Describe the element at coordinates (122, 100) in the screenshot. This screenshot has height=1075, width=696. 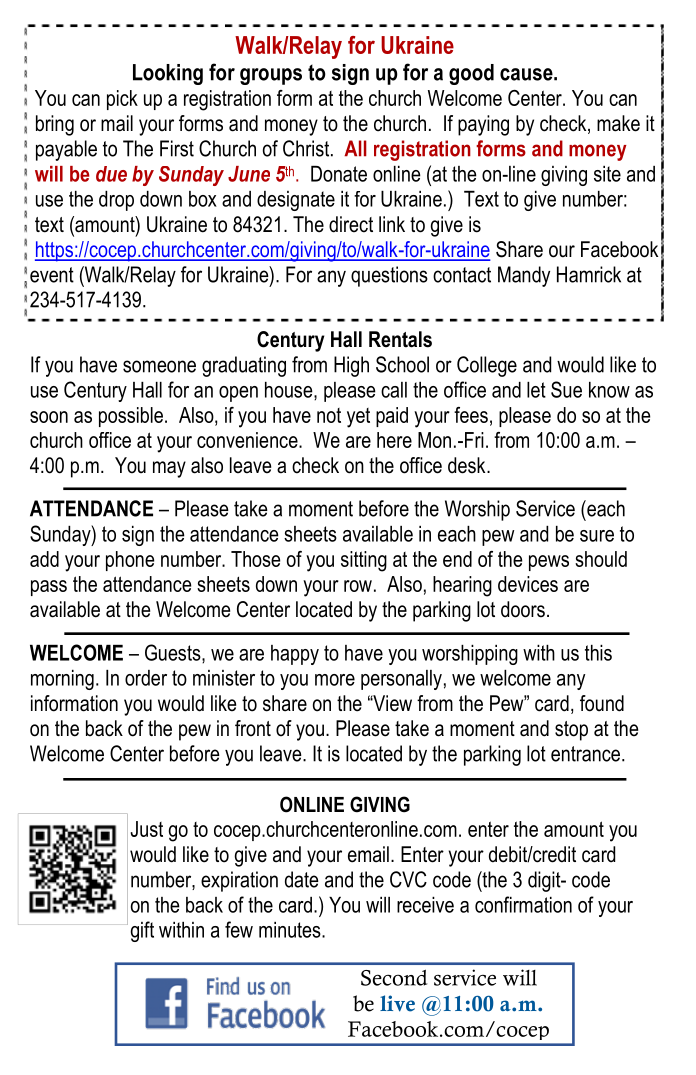
I see `pick` at that location.
